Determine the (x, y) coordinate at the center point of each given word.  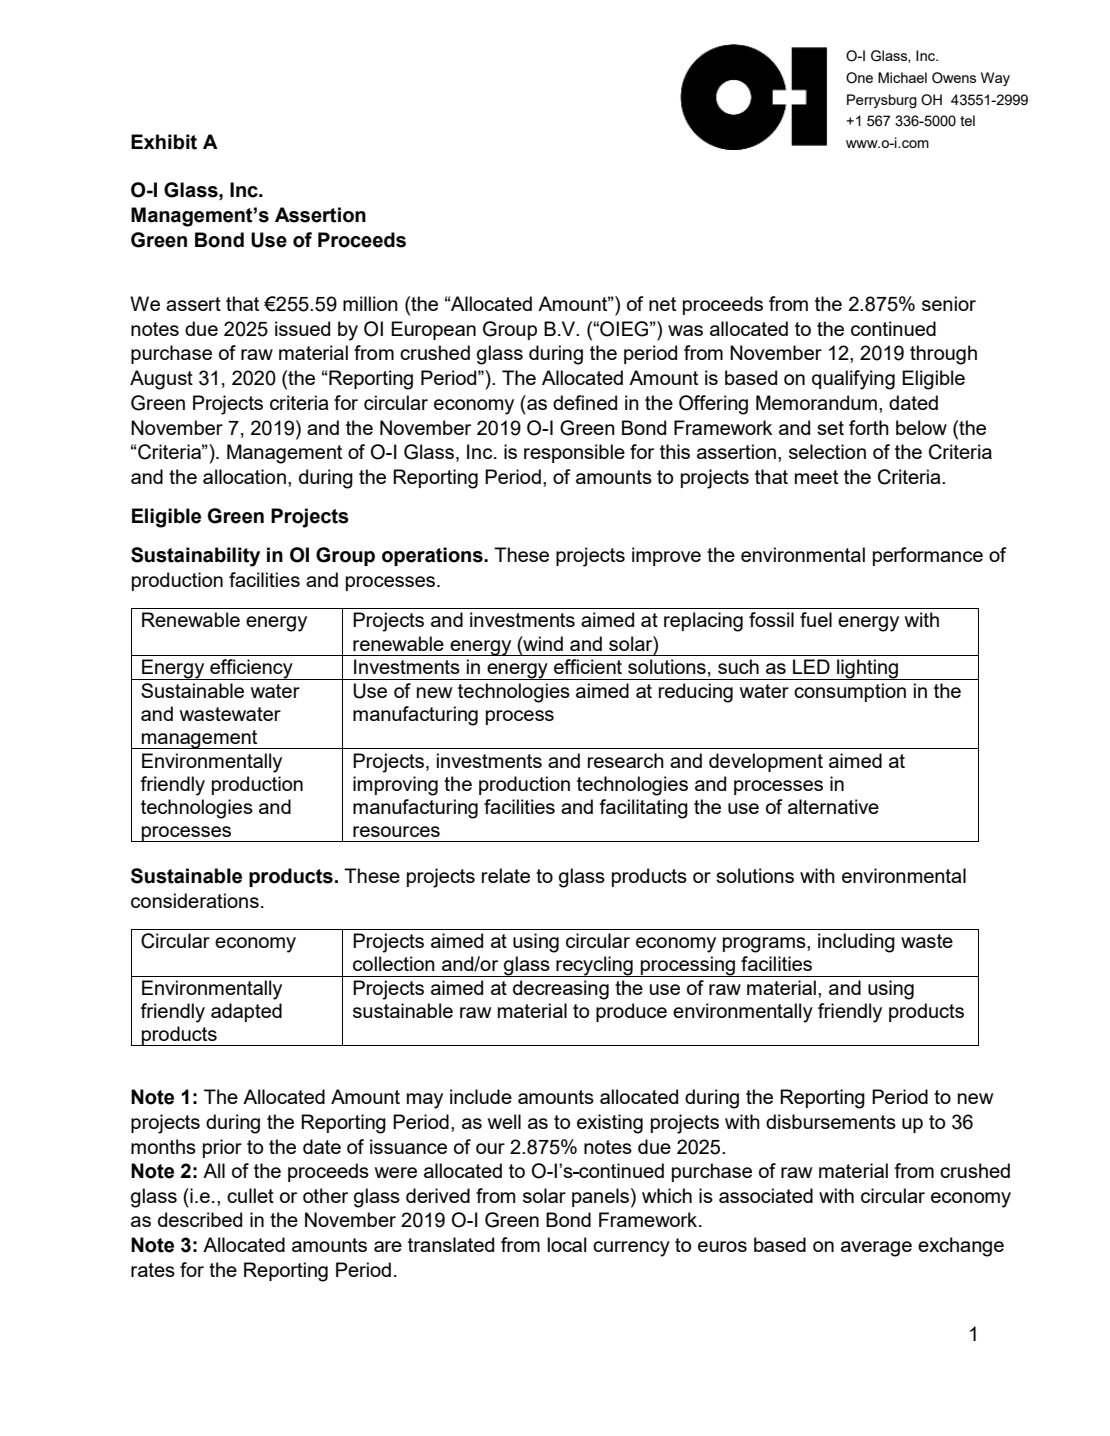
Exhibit (164, 142)
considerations (195, 900)
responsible (574, 453)
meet (816, 477)
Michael (902, 77)
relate (506, 875)
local (567, 1244)
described (200, 1219)
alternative (833, 806)
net (662, 304)
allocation (244, 476)
